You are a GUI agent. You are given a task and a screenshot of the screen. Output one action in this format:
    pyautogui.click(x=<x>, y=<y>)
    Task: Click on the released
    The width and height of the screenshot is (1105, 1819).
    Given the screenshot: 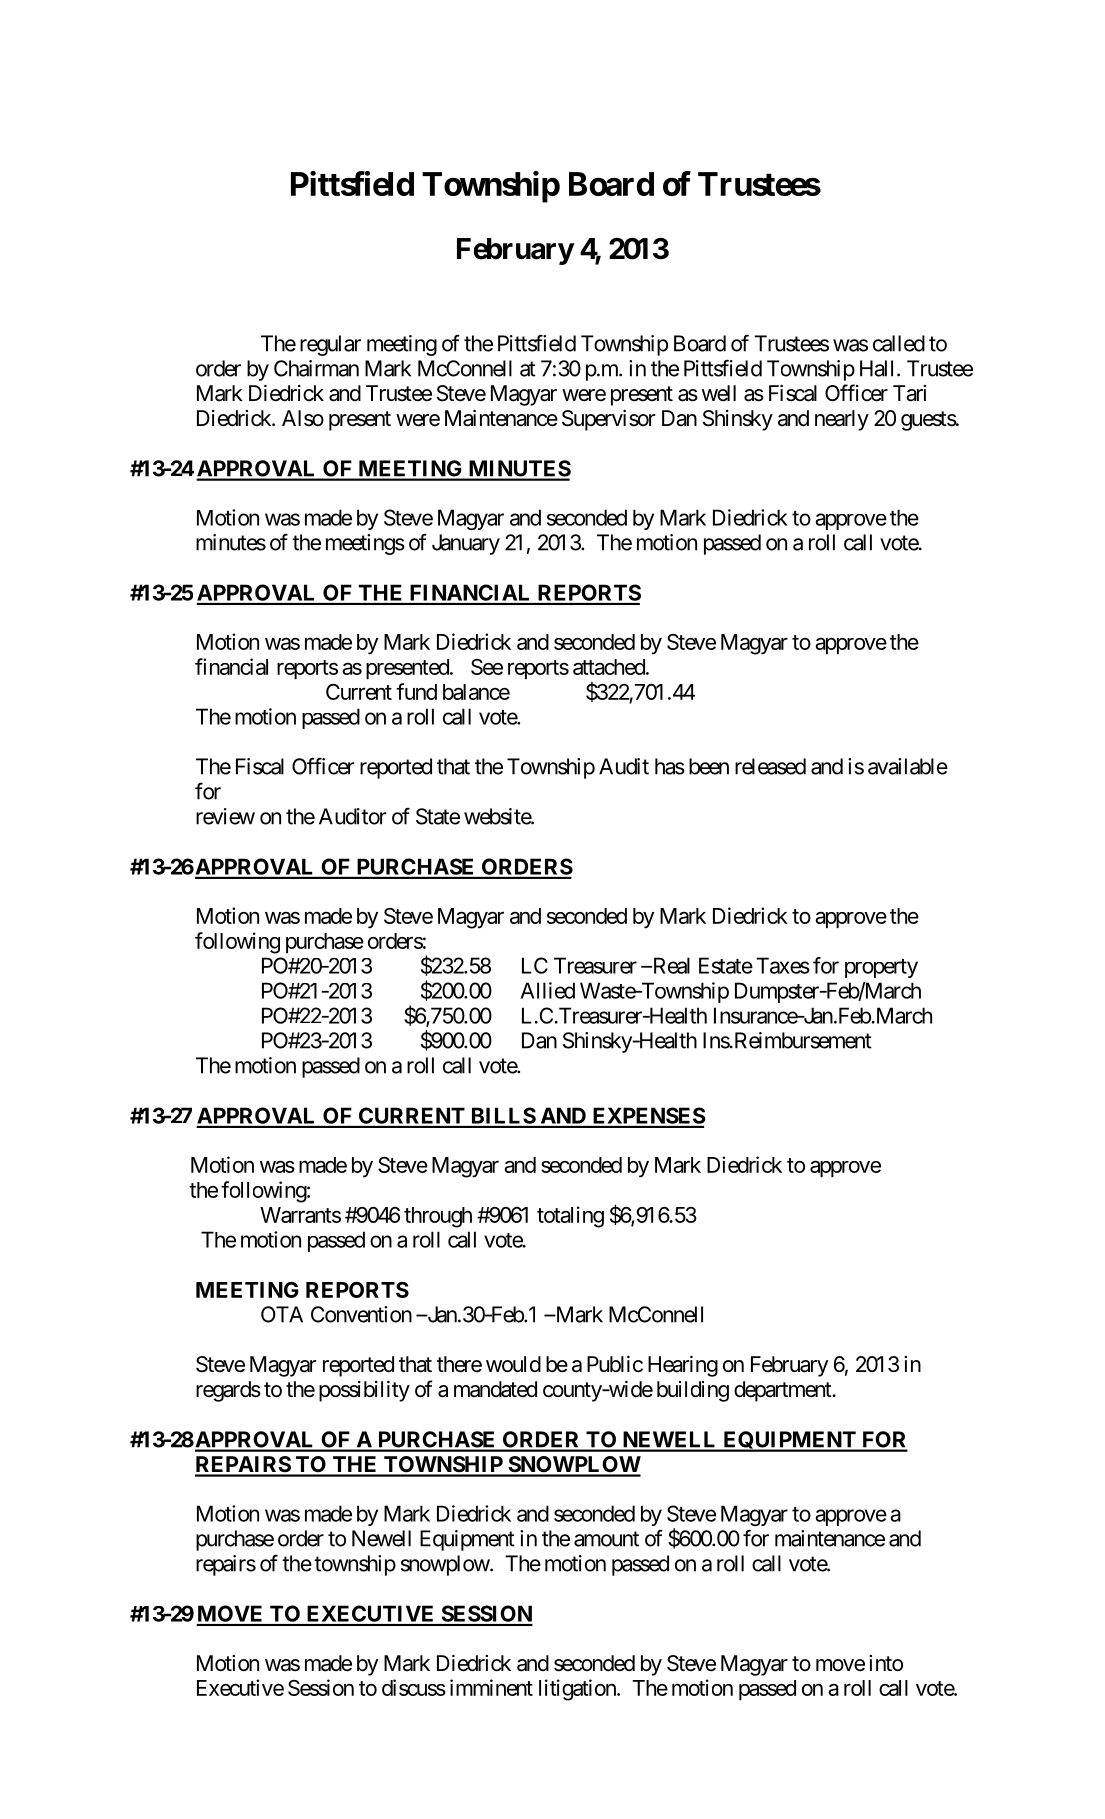 What is the action you would take?
    pyautogui.click(x=770, y=766)
